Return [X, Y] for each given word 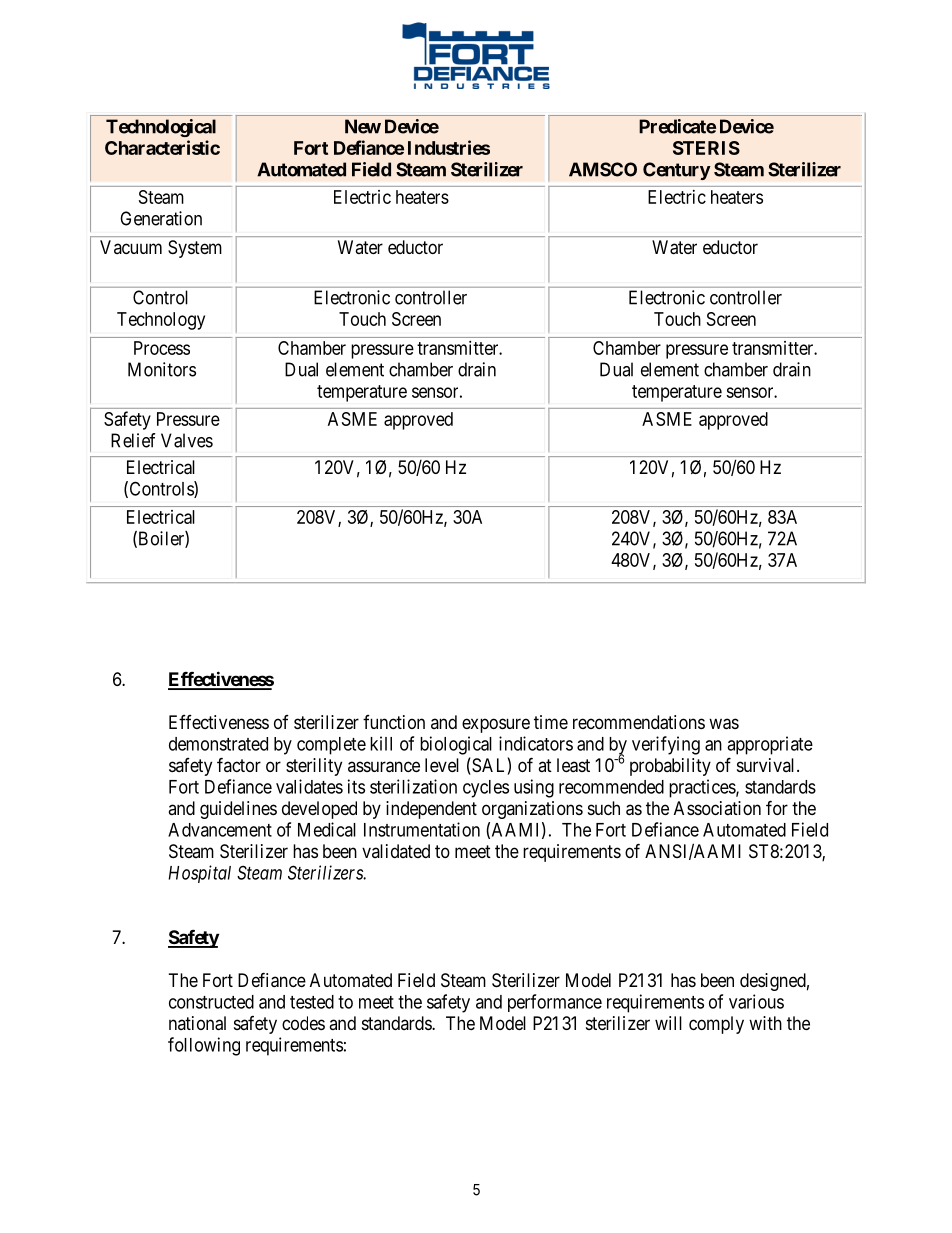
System [195, 249]
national [197, 1023]
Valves [187, 440]
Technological [161, 128]
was [724, 724]
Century [677, 171]
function [394, 722]
